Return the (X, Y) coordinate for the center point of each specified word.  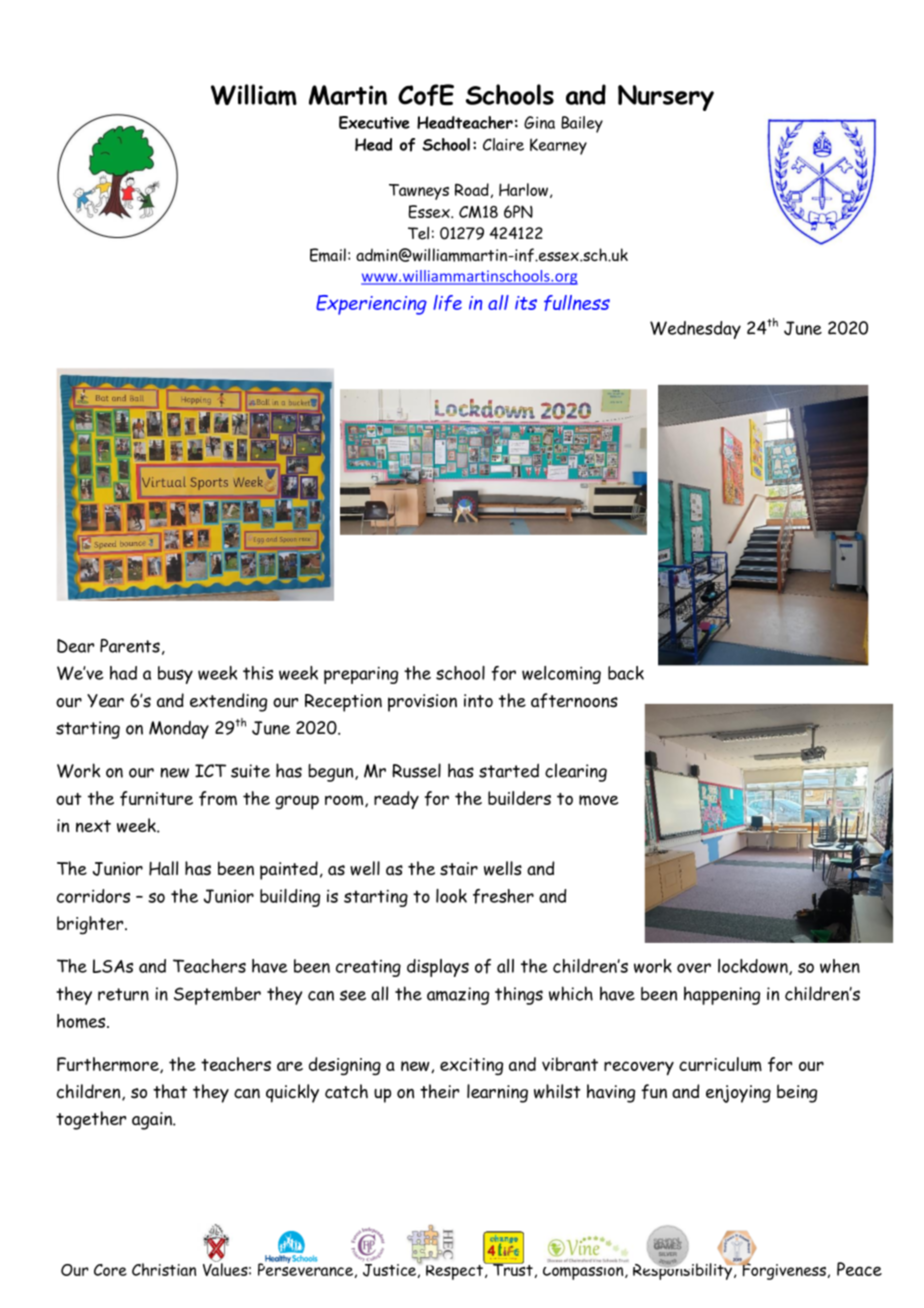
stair (459, 869)
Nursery (666, 98)
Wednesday (695, 330)
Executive (374, 122)
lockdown (754, 967)
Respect (455, 1270)
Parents (130, 646)
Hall (163, 868)
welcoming (561, 675)
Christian (164, 1269)
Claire (503, 144)
